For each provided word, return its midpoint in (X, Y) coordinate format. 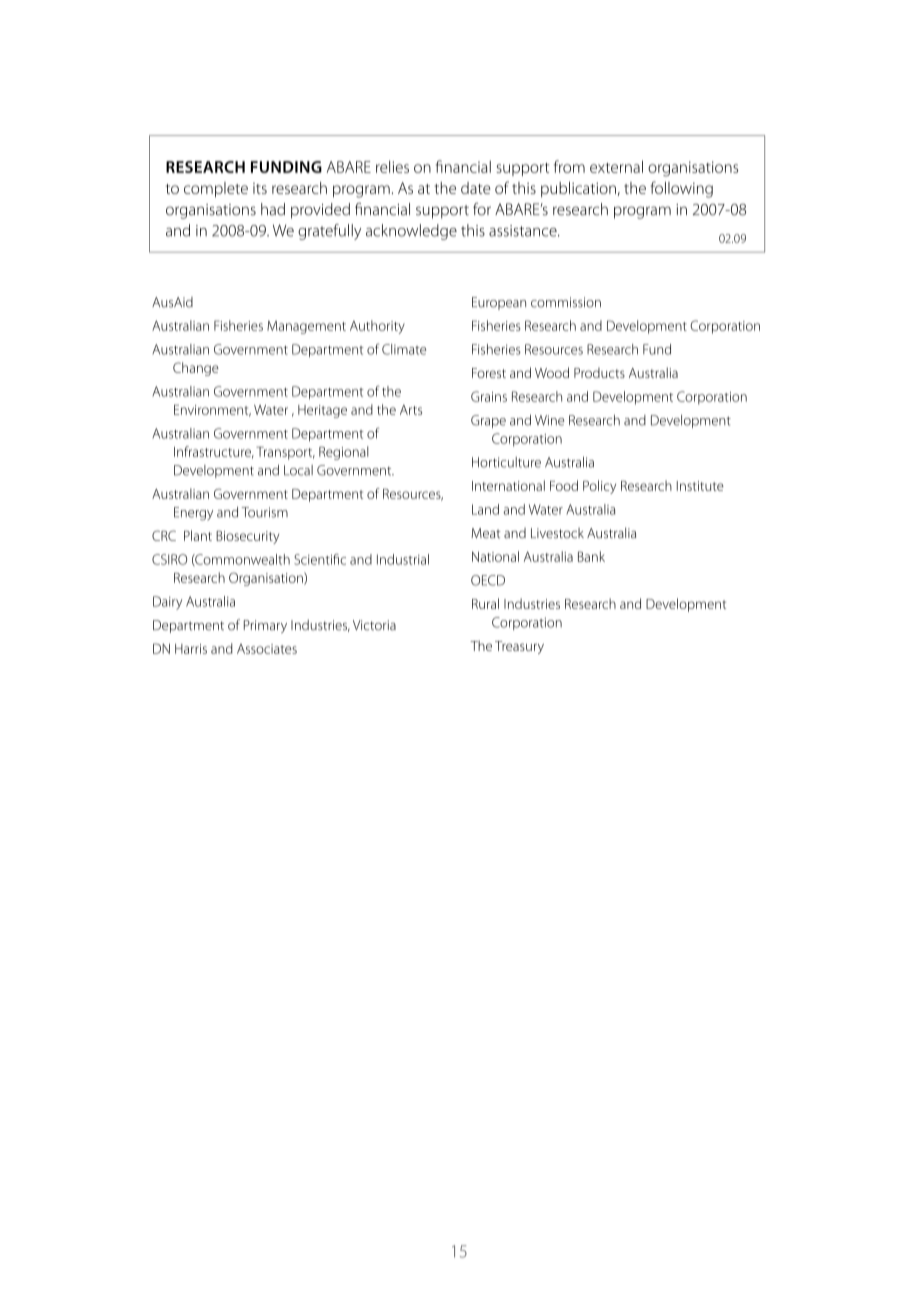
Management (306, 327)
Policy (599, 487)
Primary (265, 626)
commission (566, 302)
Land (485, 509)
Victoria (374, 625)
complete (216, 190)
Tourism (265, 512)
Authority (377, 327)
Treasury (519, 647)
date (475, 188)
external (616, 166)
